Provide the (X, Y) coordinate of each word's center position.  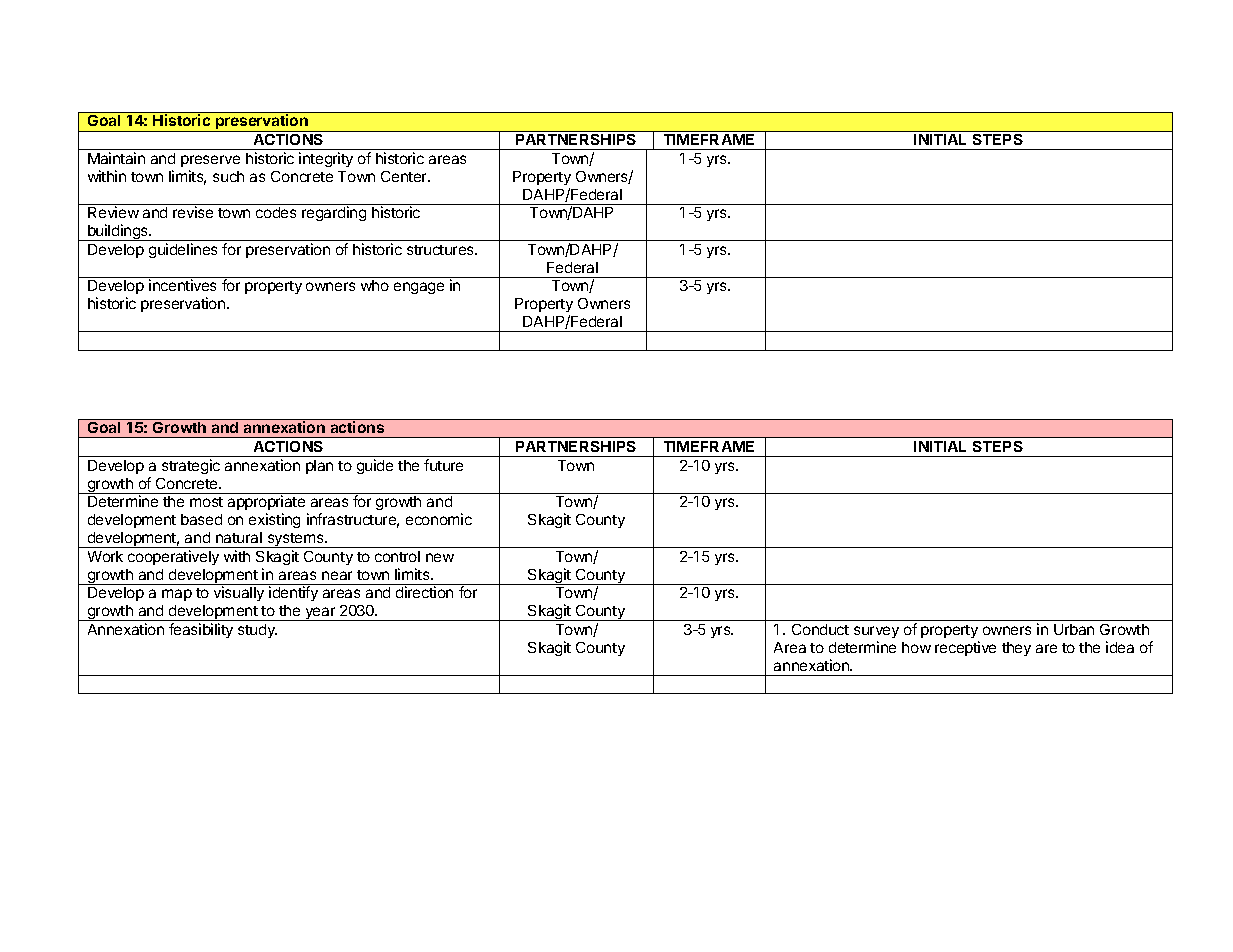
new (440, 557)
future (443, 465)
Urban (1074, 629)
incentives (182, 285)
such (228, 176)
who (375, 285)
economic (439, 519)
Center (405, 176)
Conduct (820, 629)
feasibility (201, 630)
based (201, 519)
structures (441, 250)
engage (419, 288)
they (1016, 649)
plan (319, 467)
